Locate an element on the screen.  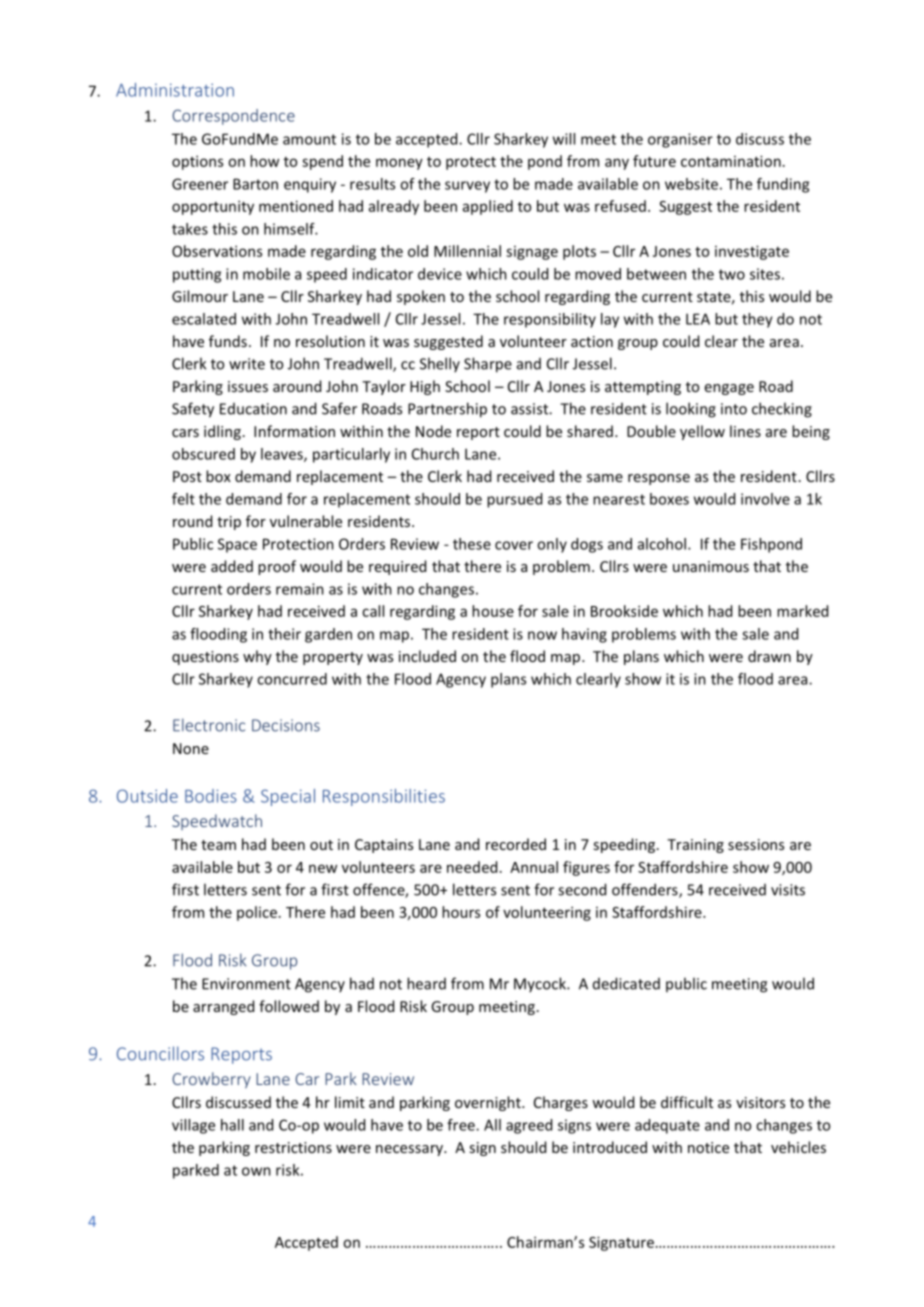
notice is located at coordinates (708, 1147).
